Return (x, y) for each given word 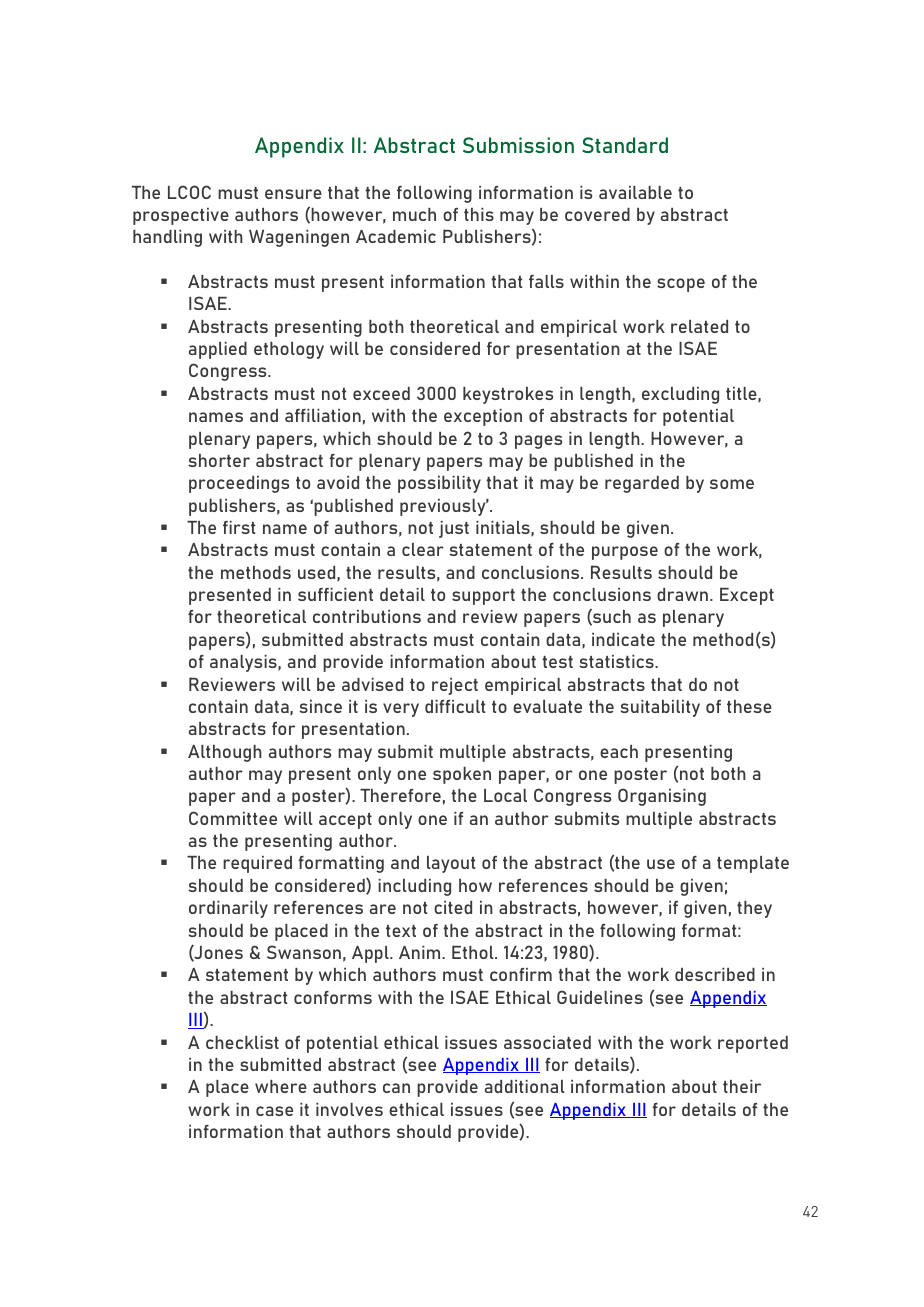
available (635, 192)
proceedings (239, 484)
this (479, 214)
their (742, 1086)
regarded (642, 484)
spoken (462, 775)
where (281, 1086)
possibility (439, 484)
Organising (662, 797)
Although (225, 753)
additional (525, 1086)
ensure (293, 194)
